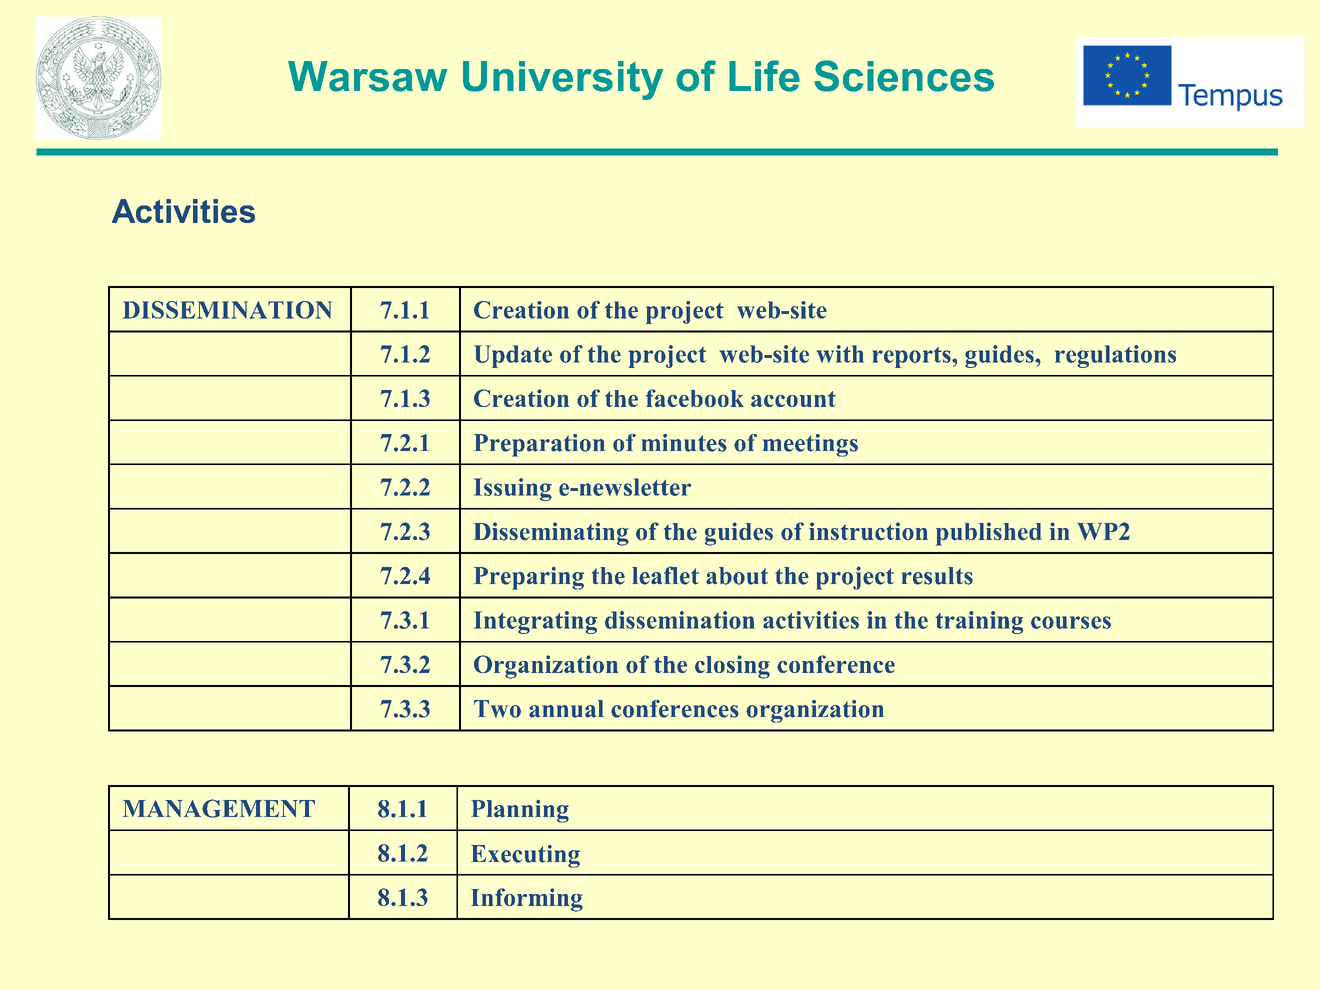 The width and height of the page is (1320, 990). Describe the element at coordinates (219, 808) in the page. I see `MANAGEMENT` at that location.
